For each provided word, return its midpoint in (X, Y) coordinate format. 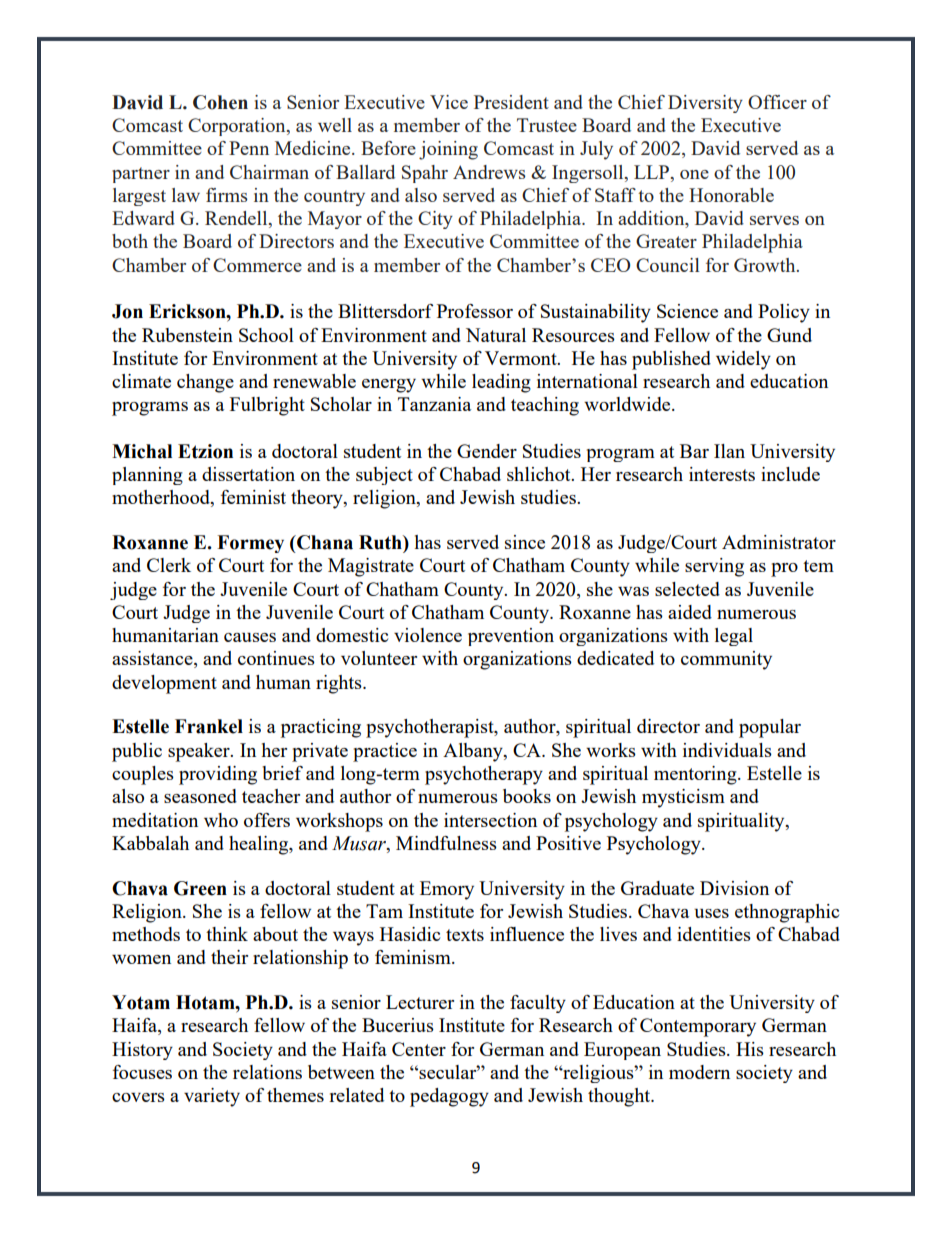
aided (690, 612)
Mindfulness (446, 843)
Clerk (169, 565)
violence (428, 635)
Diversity (705, 104)
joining (448, 150)
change (205, 383)
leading (501, 383)
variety (212, 1097)
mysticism (683, 798)
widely (743, 360)
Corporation (238, 127)
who (221, 820)
